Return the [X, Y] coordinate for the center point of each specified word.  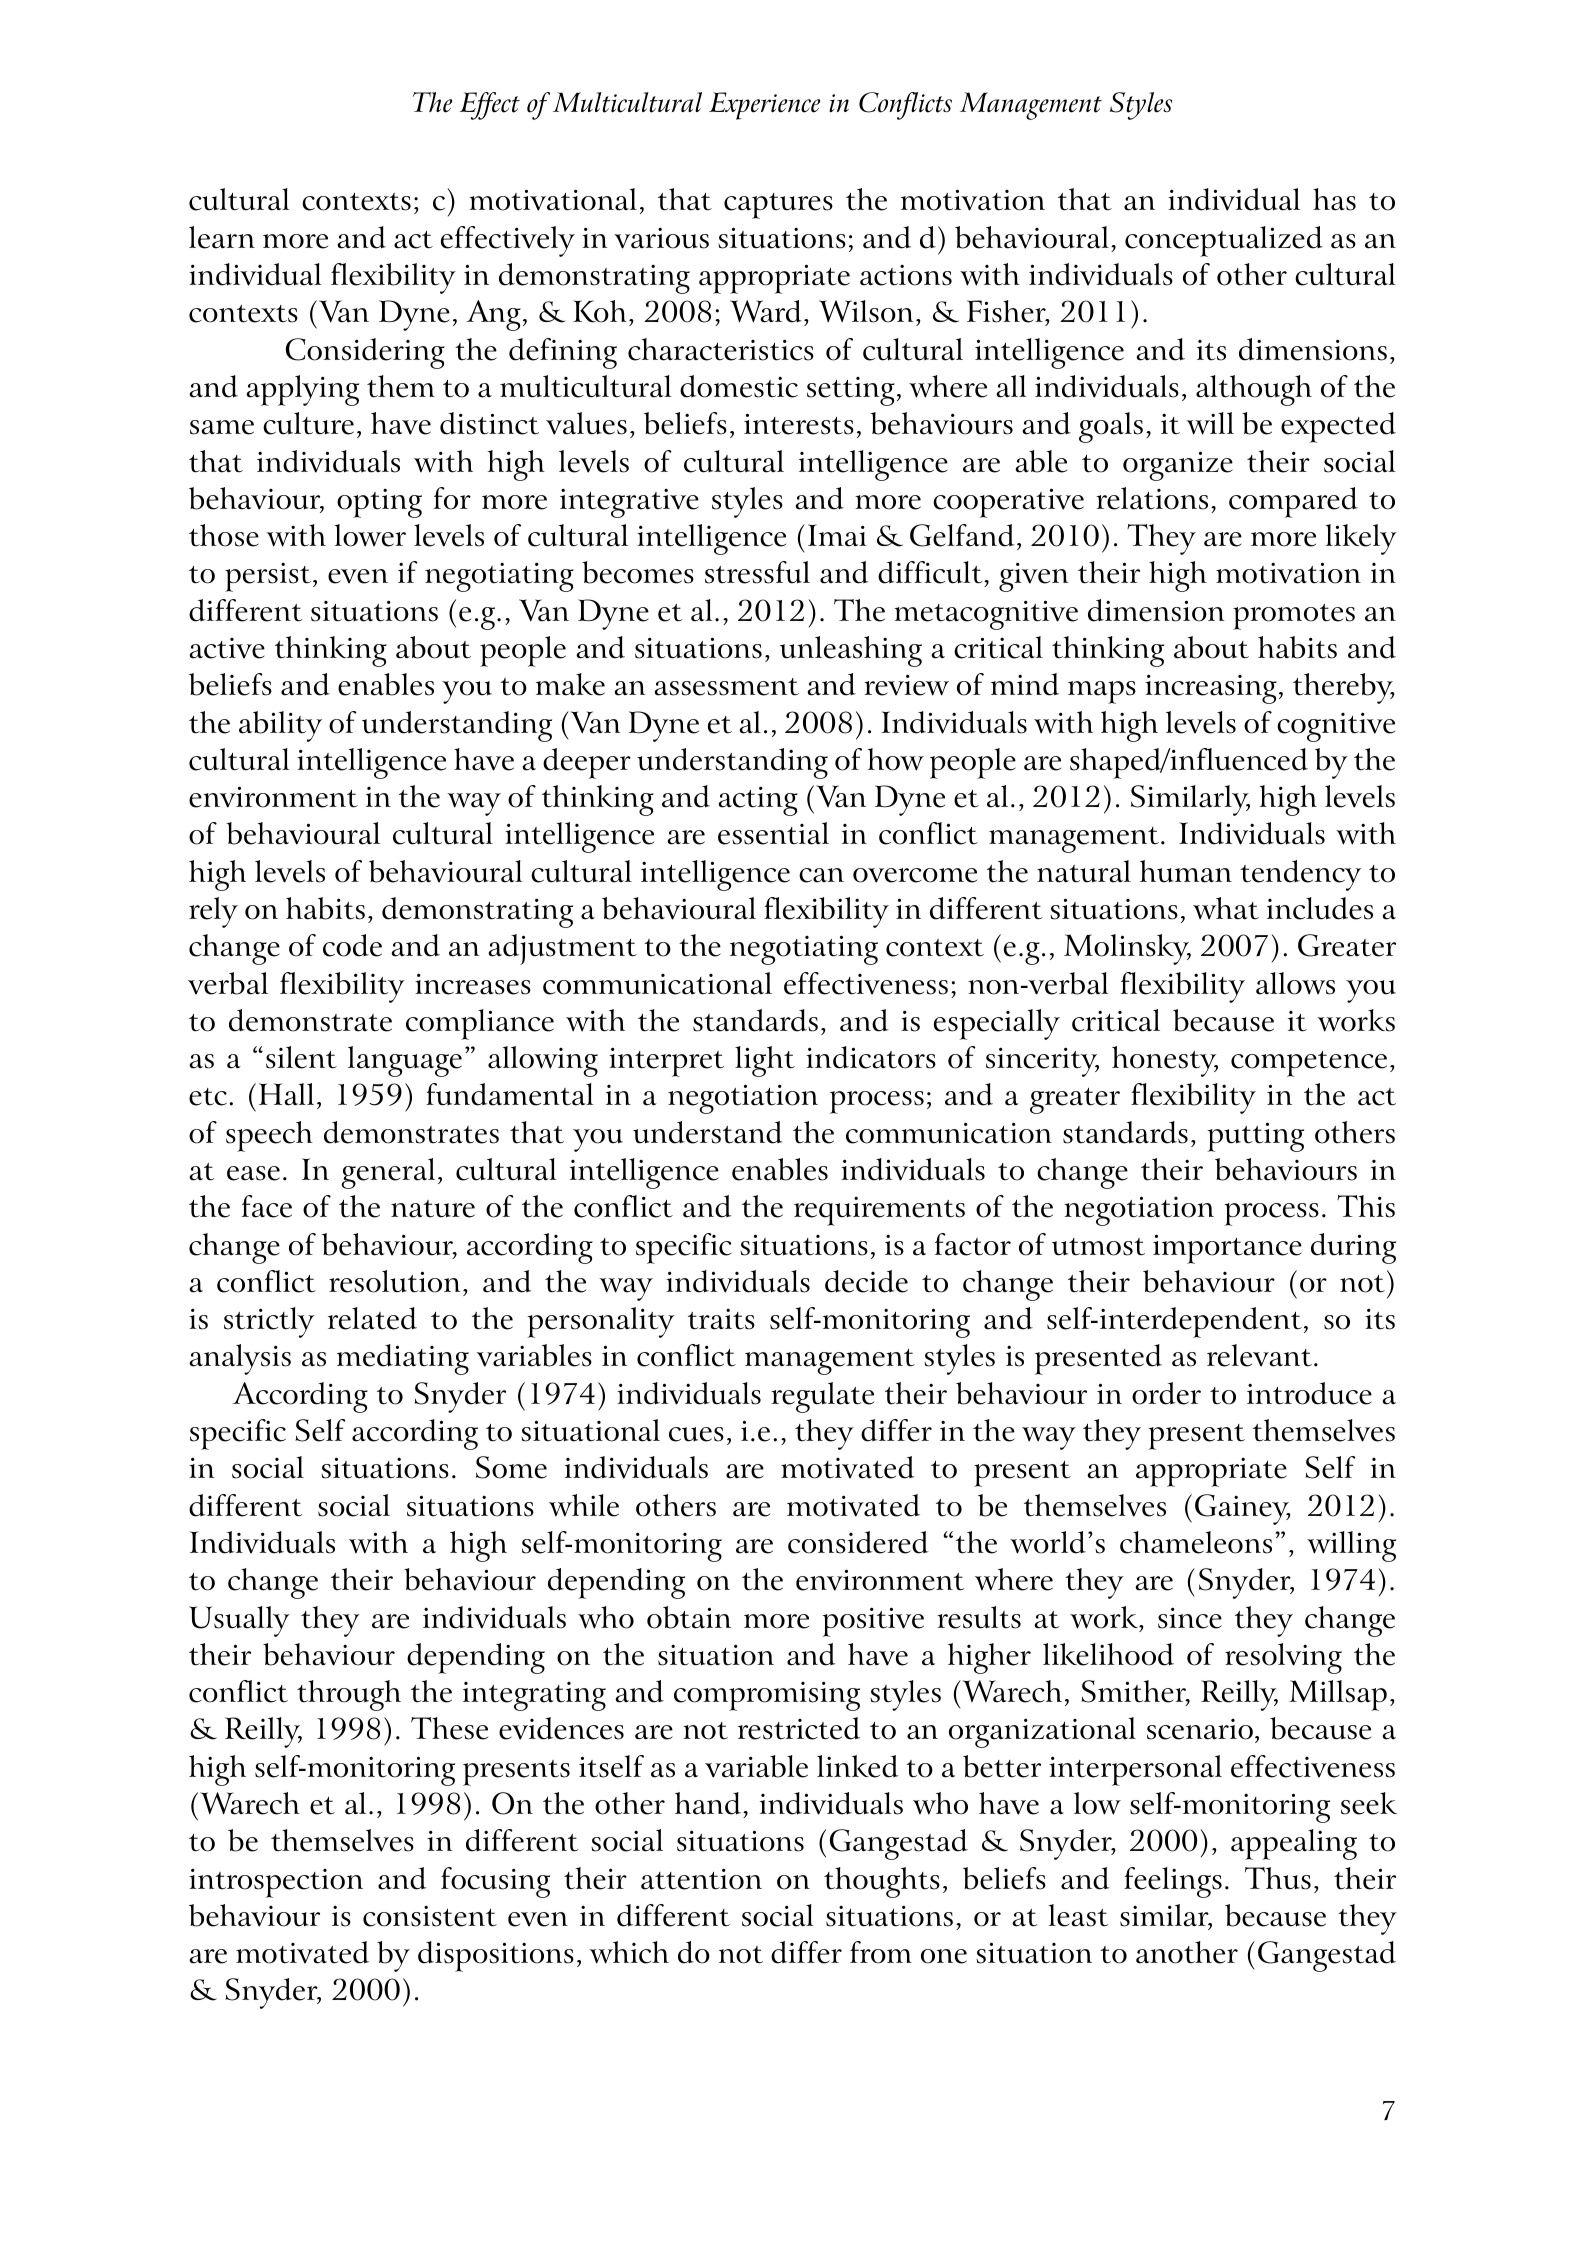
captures [778, 206]
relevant [1261, 1355]
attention [701, 1879]
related [372, 1318]
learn [222, 237]
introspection [276, 1883]
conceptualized [1224, 241]
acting [758, 801]
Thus [1278, 1878]
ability [280, 726]
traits [721, 1319]
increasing [1211, 689]
